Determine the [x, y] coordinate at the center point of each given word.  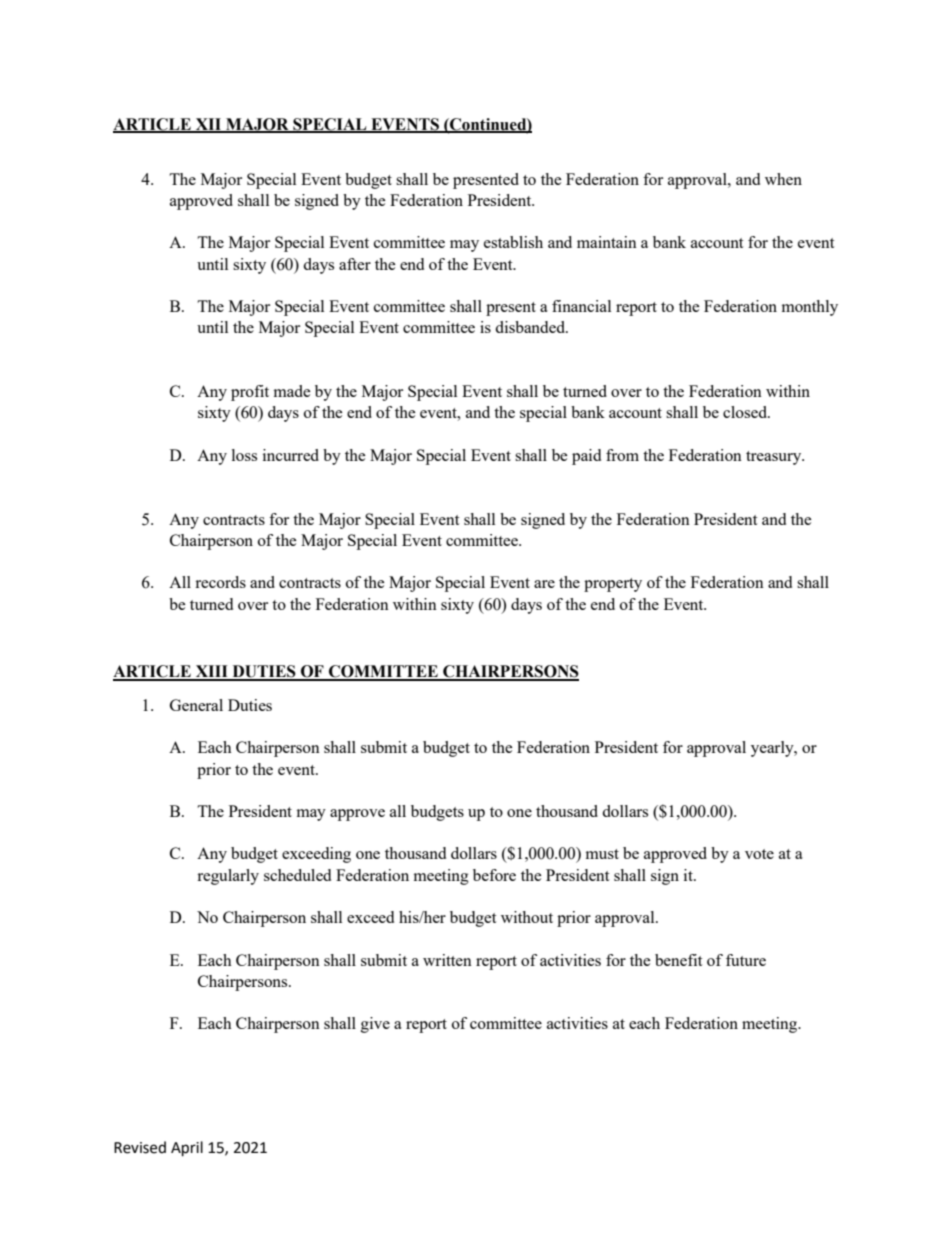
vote [759, 854]
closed [746, 412]
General [196, 705]
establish [513, 242]
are [544, 584]
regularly [228, 877]
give [375, 1025]
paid [586, 457]
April [187, 1149]
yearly [773, 749]
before [494, 875]
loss [244, 455]
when [783, 179]
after [355, 264]
